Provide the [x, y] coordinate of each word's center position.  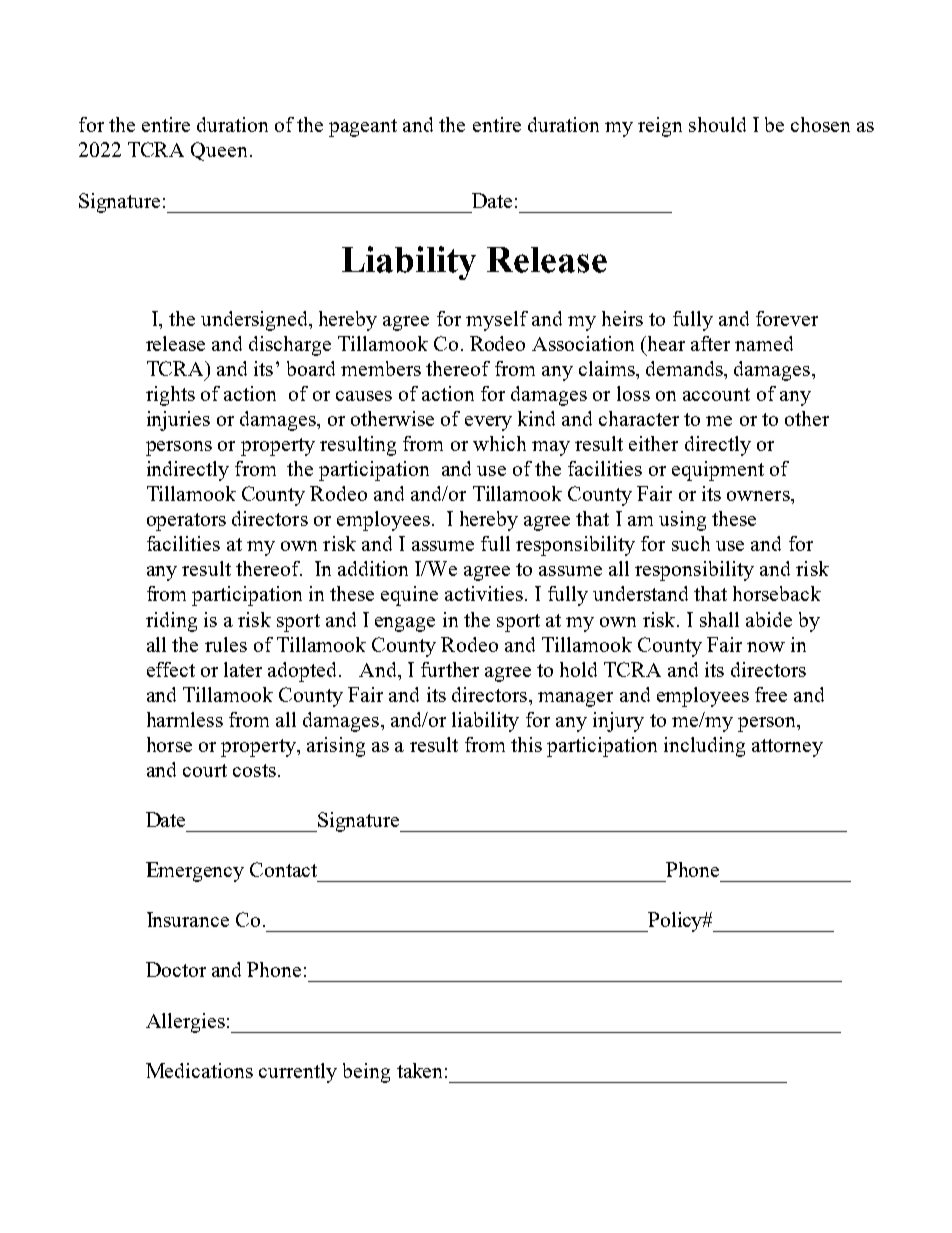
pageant [363, 128]
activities [484, 593]
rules [226, 644]
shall [719, 619]
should [717, 124]
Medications [199, 1070]
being [366, 1073]
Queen [219, 151]
